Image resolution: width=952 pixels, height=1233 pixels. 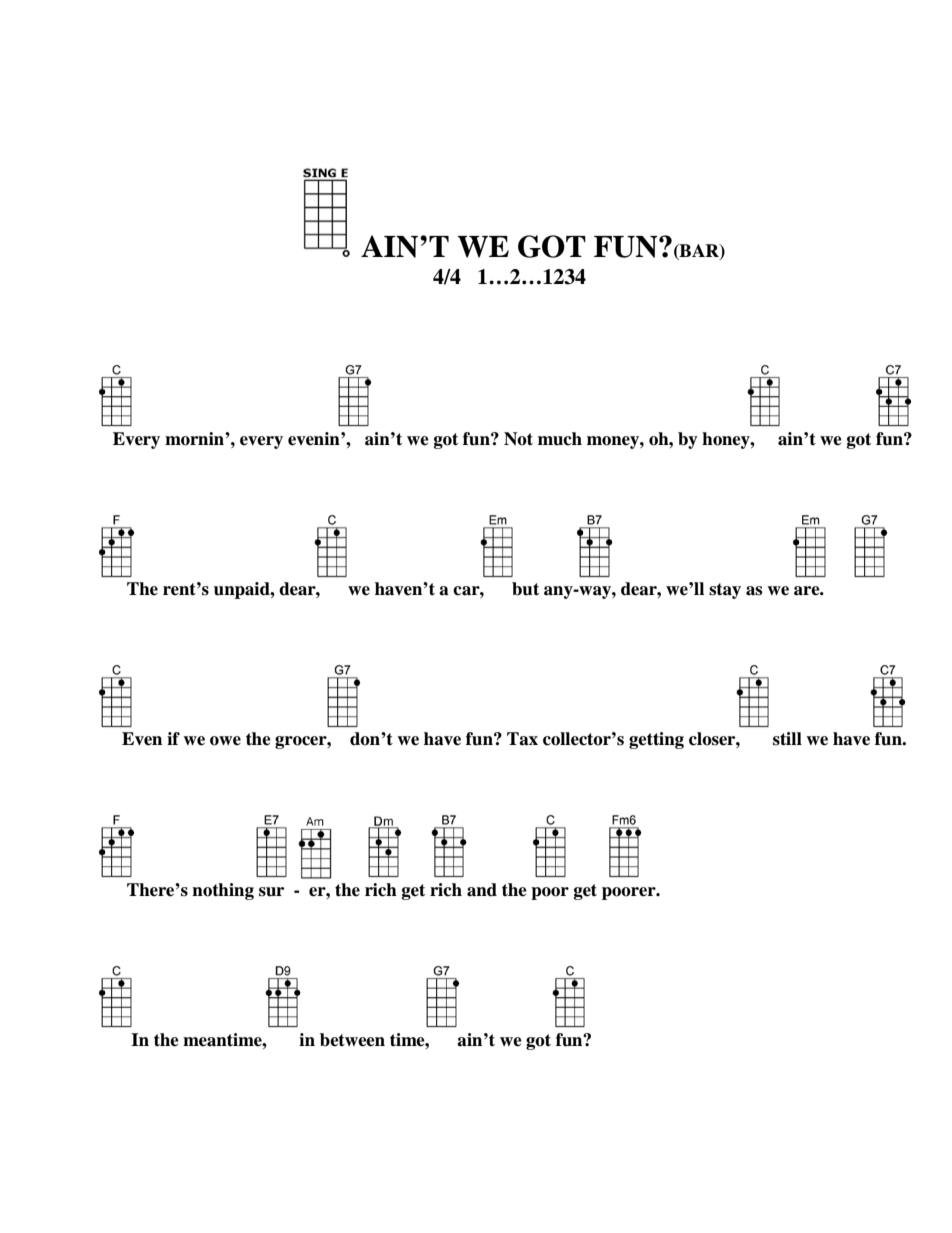 What do you see at coordinates (223, 891) in the screenshot?
I see `nothing` at bounding box center [223, 891].
